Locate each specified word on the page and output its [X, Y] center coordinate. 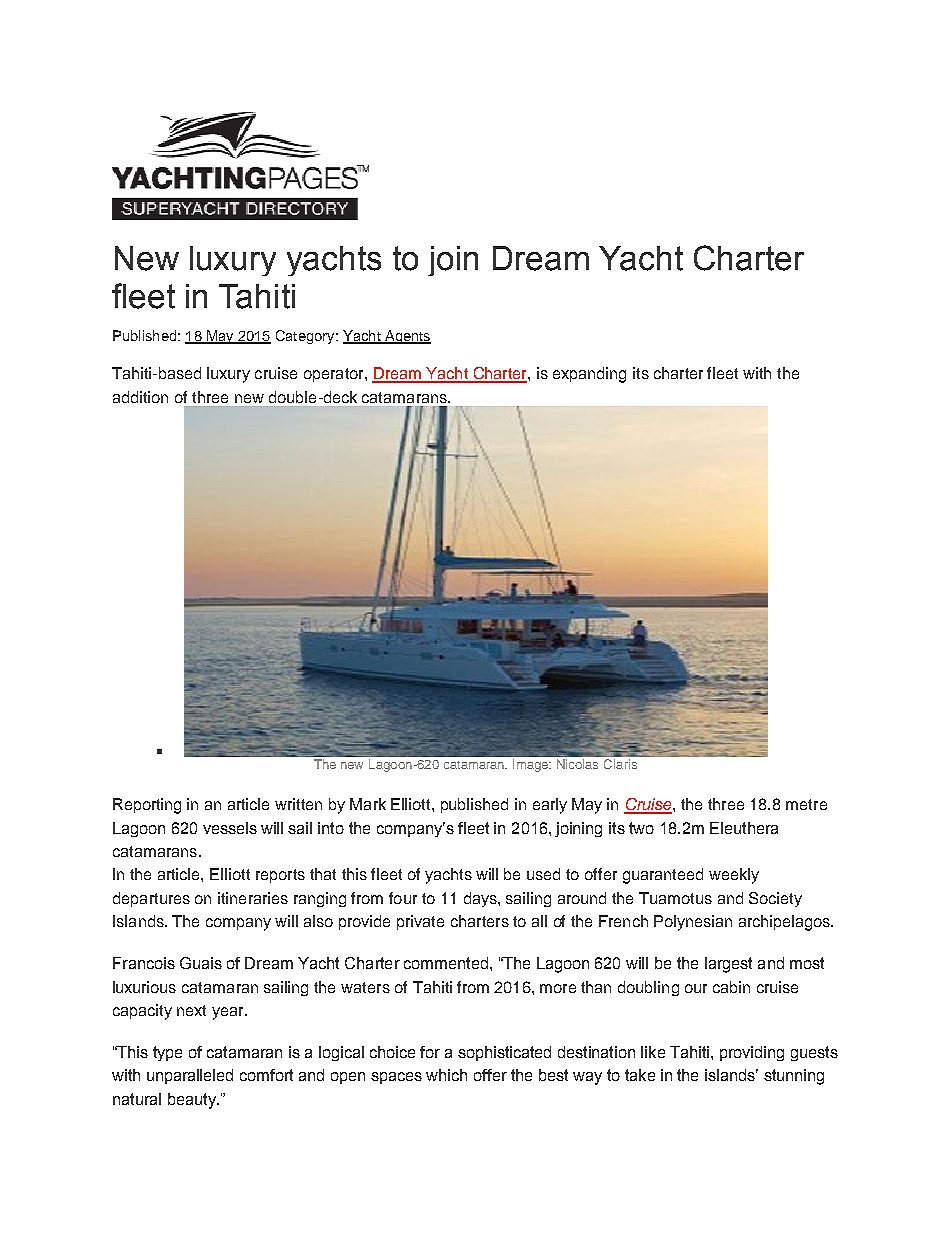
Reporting [147, 806]
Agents [407, 337]
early [550, 806]
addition [140, 397]
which [446, 1075]
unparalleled [190, 1076]
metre [806, 804]
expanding [589, 375]
